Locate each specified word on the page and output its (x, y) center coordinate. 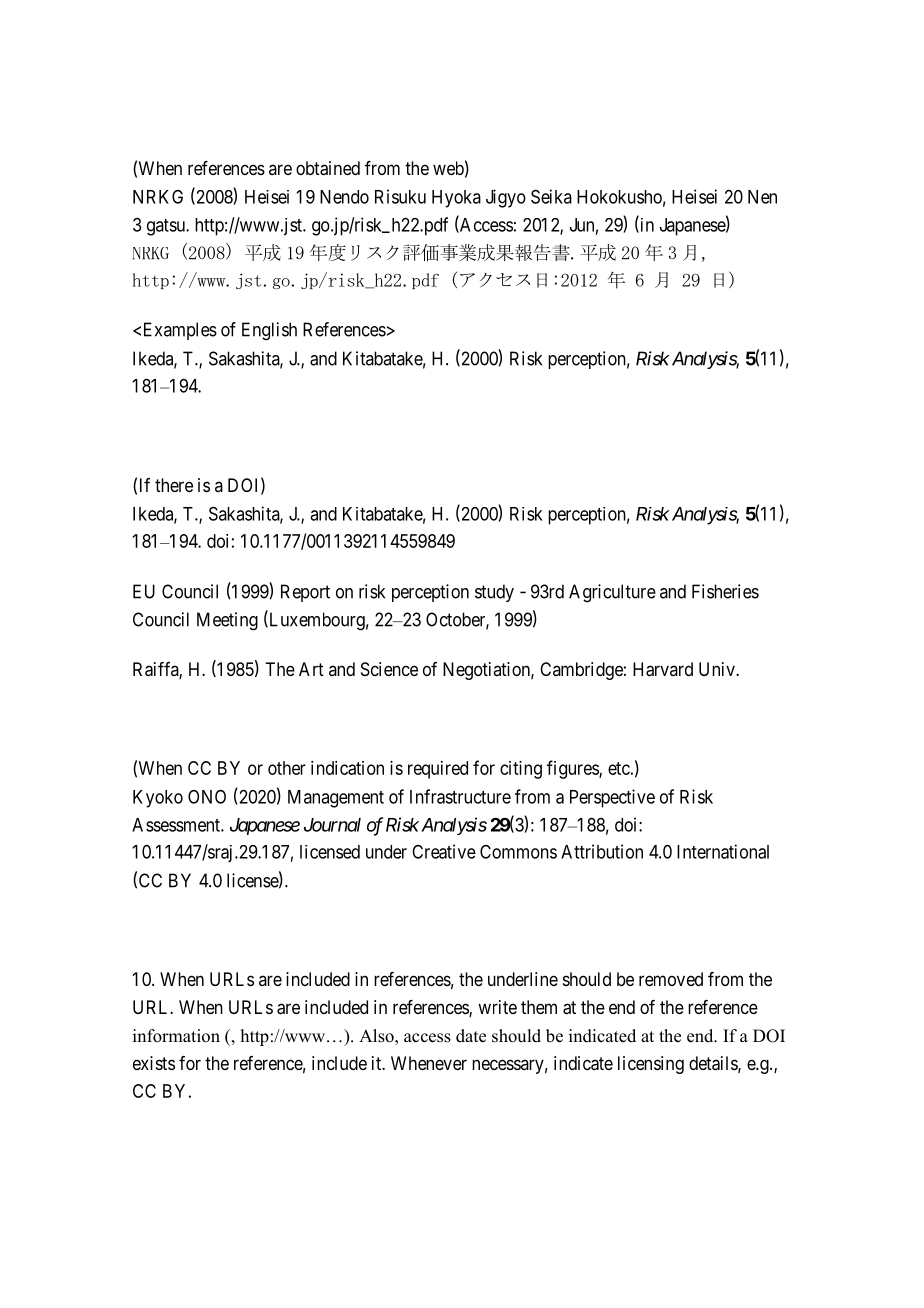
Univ (718, 669)
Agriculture (612, 593)
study (494, 593)
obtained (328, 168)
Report (305, 593)
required (438, 770)
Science (389, 669)
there (174, 485)
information (176, 1036)
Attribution (602, 851)
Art (311, 669)
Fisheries (725, 591)
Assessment (177, 825)
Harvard (663, 669)
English (269, 331)
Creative (444, 851)
